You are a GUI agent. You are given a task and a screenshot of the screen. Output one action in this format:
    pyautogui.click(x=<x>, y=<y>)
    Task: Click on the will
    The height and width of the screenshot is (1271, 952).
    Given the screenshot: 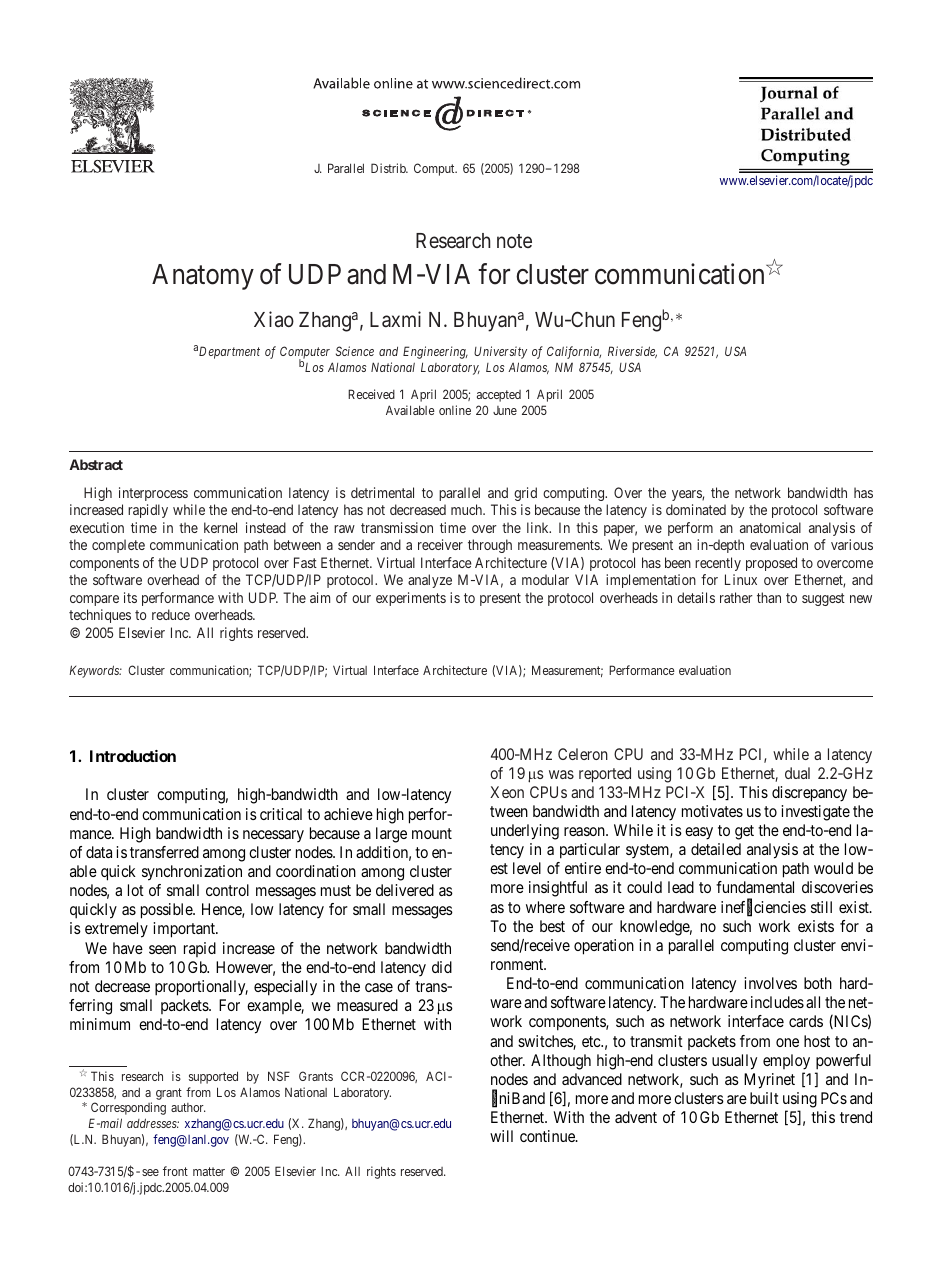 What is the action you would take?
    pyautogui.click(x=501, y=1136)
